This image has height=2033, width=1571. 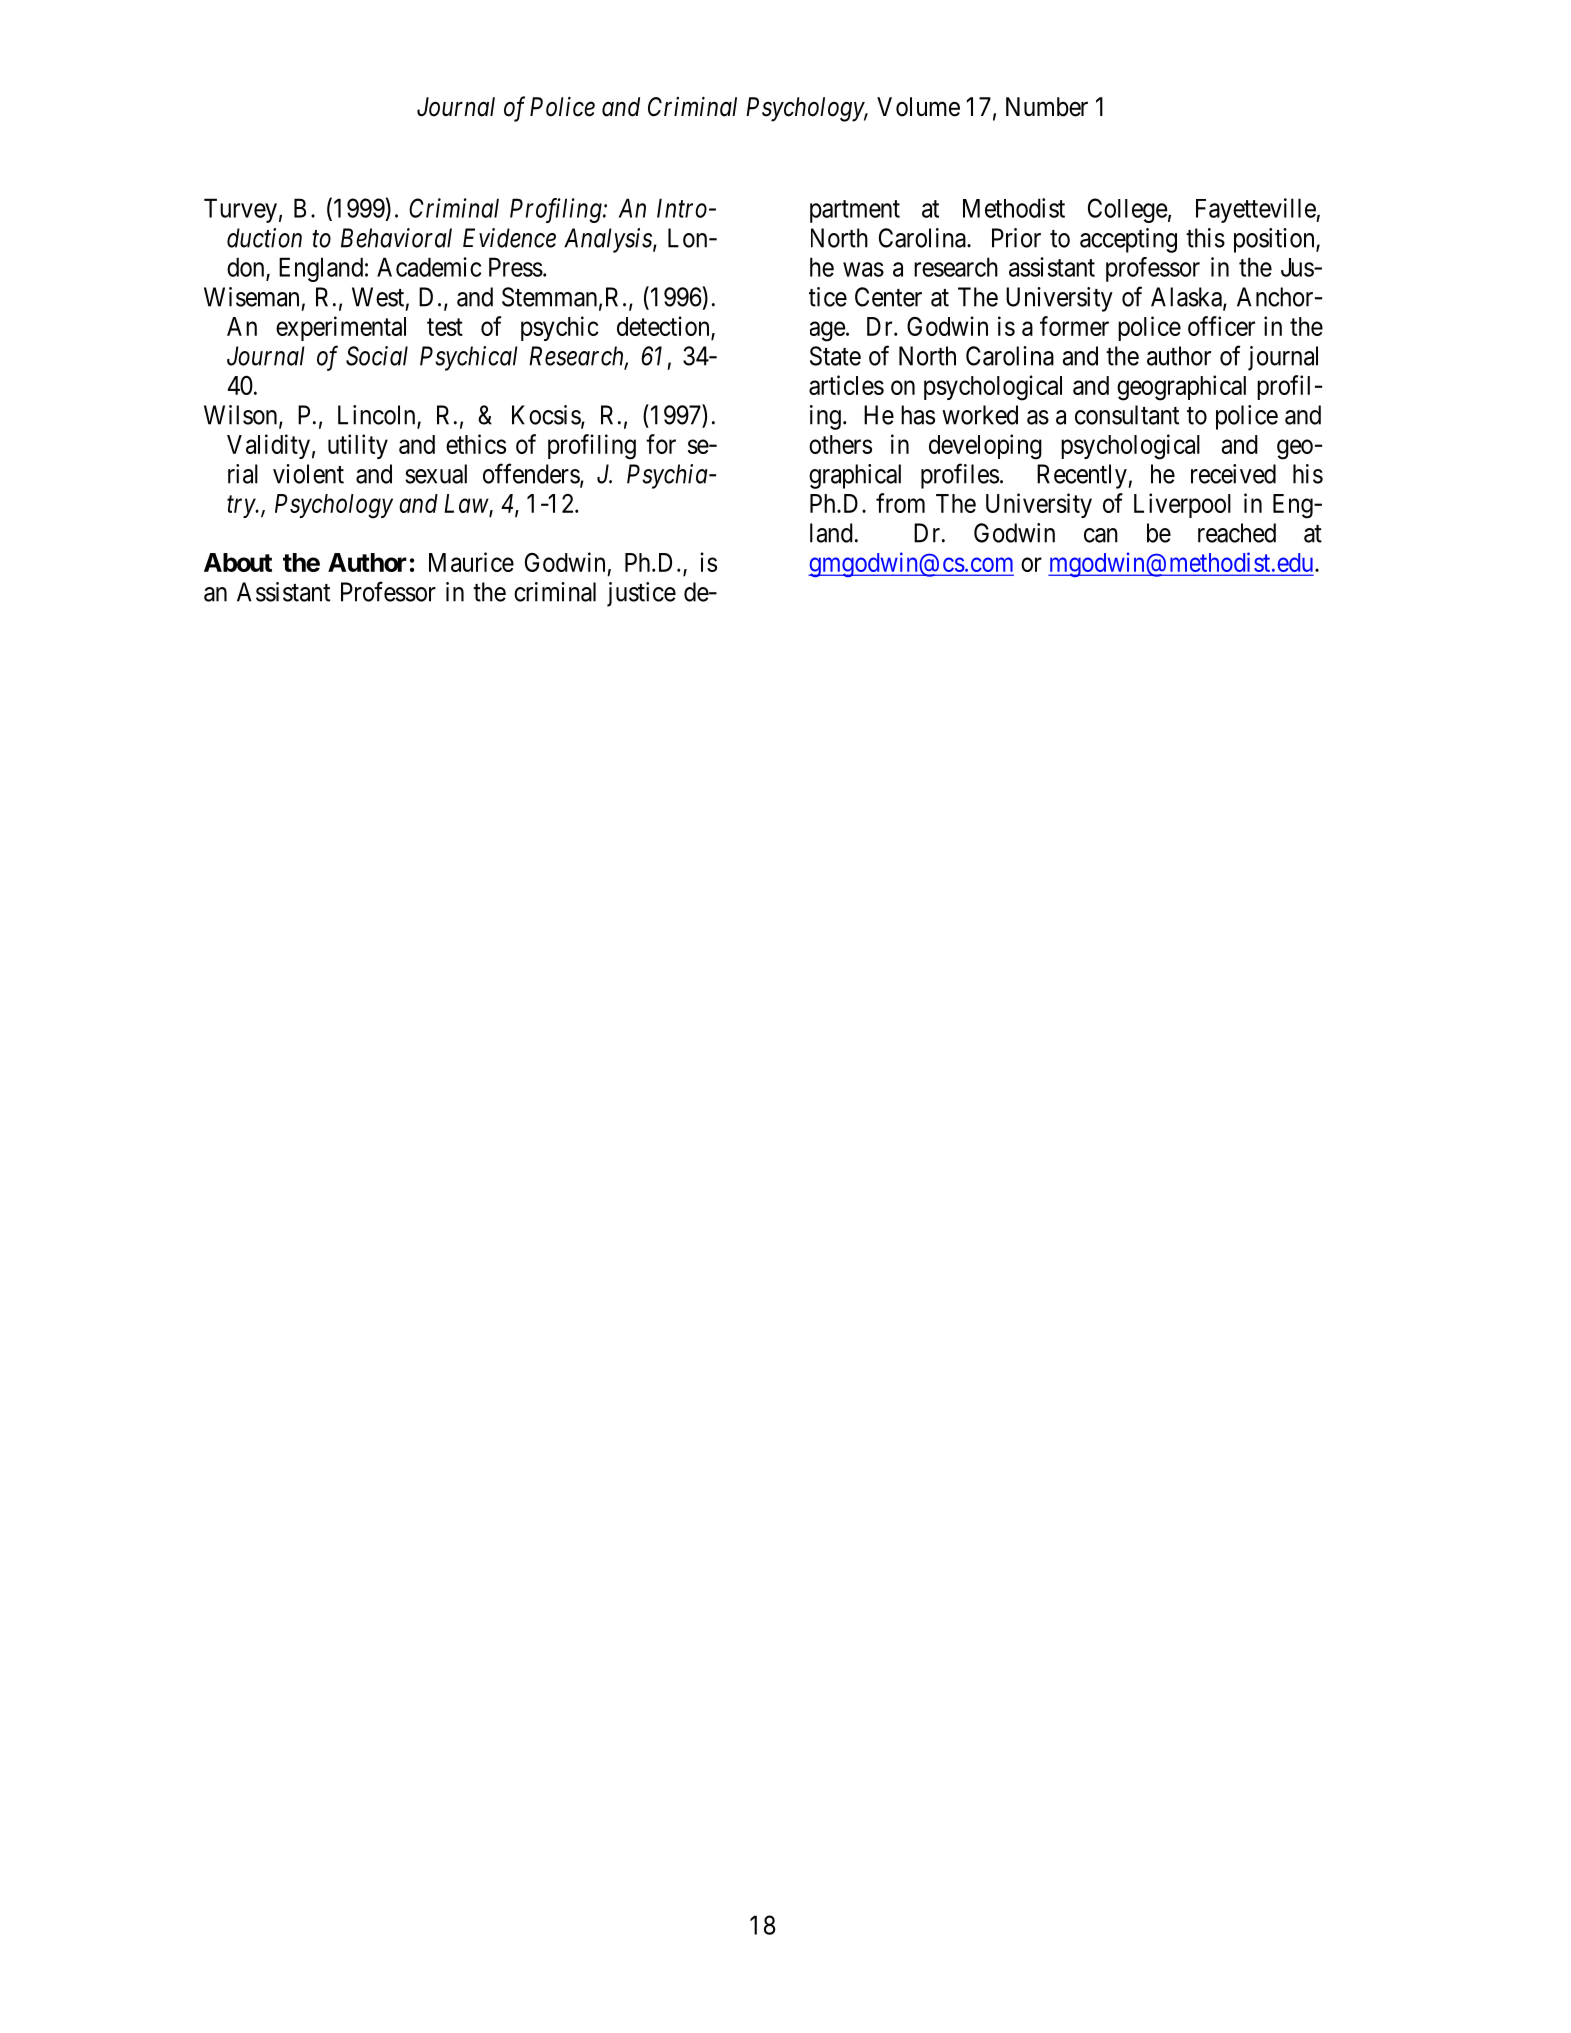 What do you see at coordinates (1128, 240) in the image?
I see `accepting` at bounding box center [1128, 240].
